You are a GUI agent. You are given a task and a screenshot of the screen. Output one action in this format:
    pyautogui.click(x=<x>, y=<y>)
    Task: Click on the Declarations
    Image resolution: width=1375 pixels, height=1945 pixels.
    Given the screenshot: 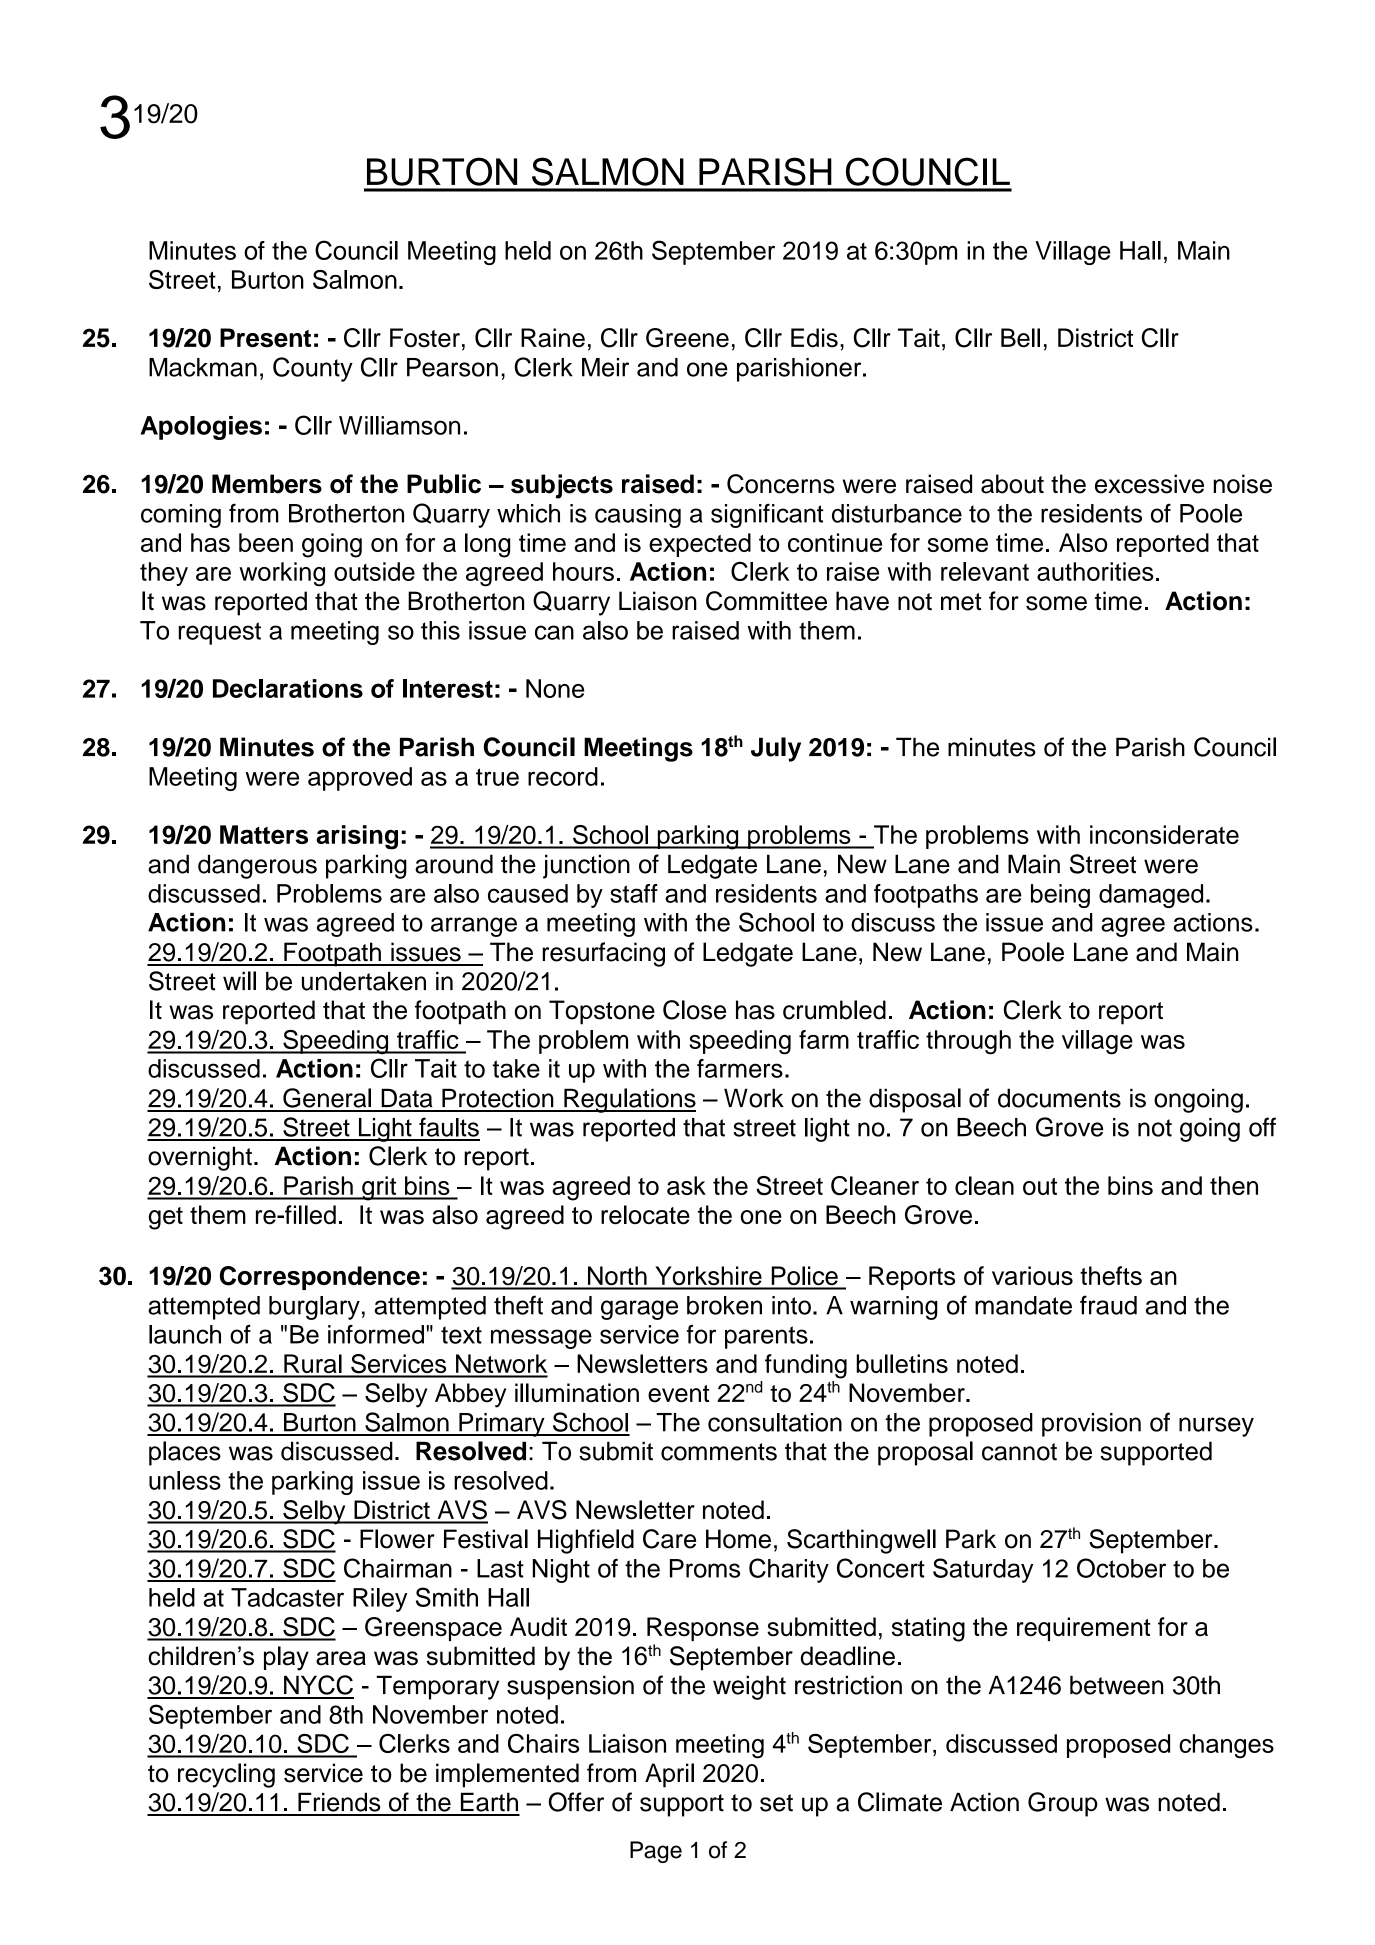 What is the action you would take?
    pyautogui.click(x=288, y=688)
